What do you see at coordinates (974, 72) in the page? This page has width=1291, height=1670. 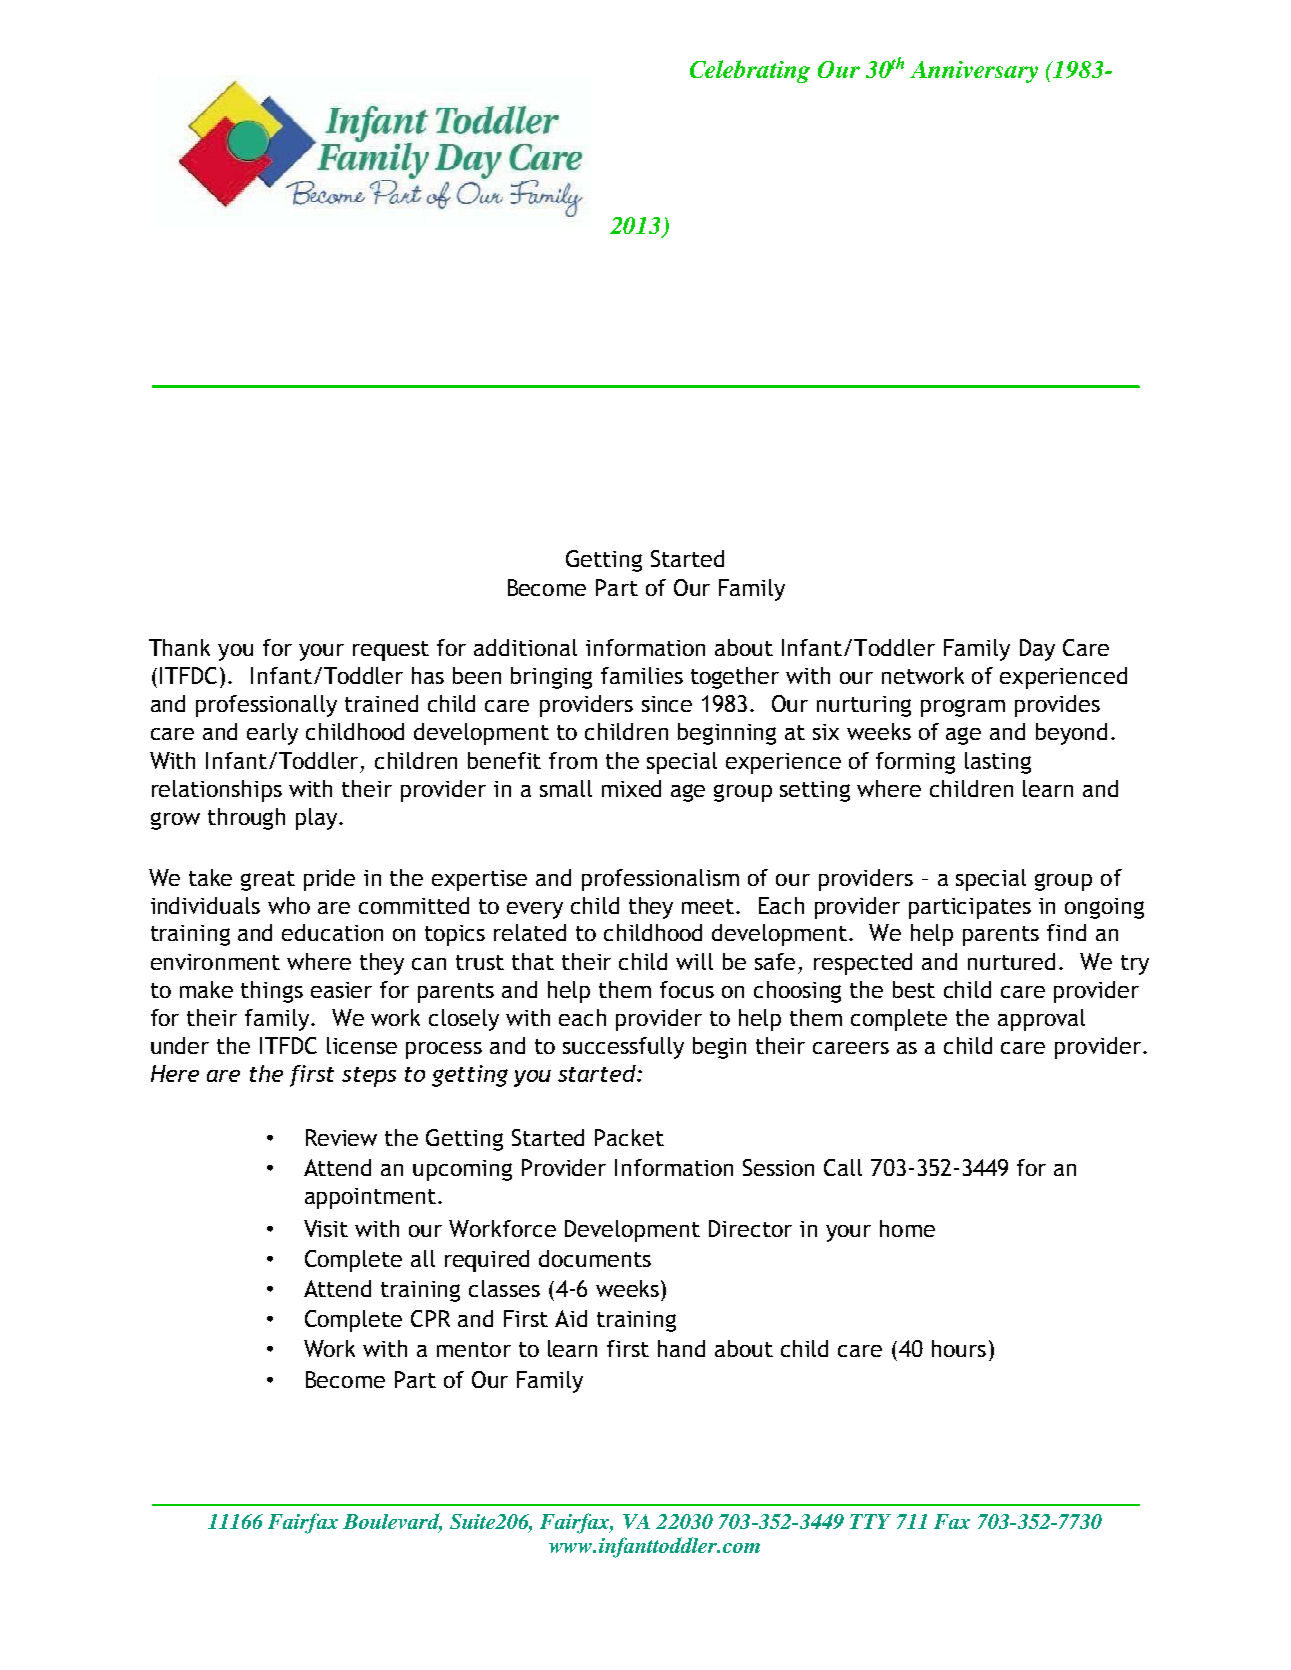 I see `Anniversary` at bounding box center [974, 72].
